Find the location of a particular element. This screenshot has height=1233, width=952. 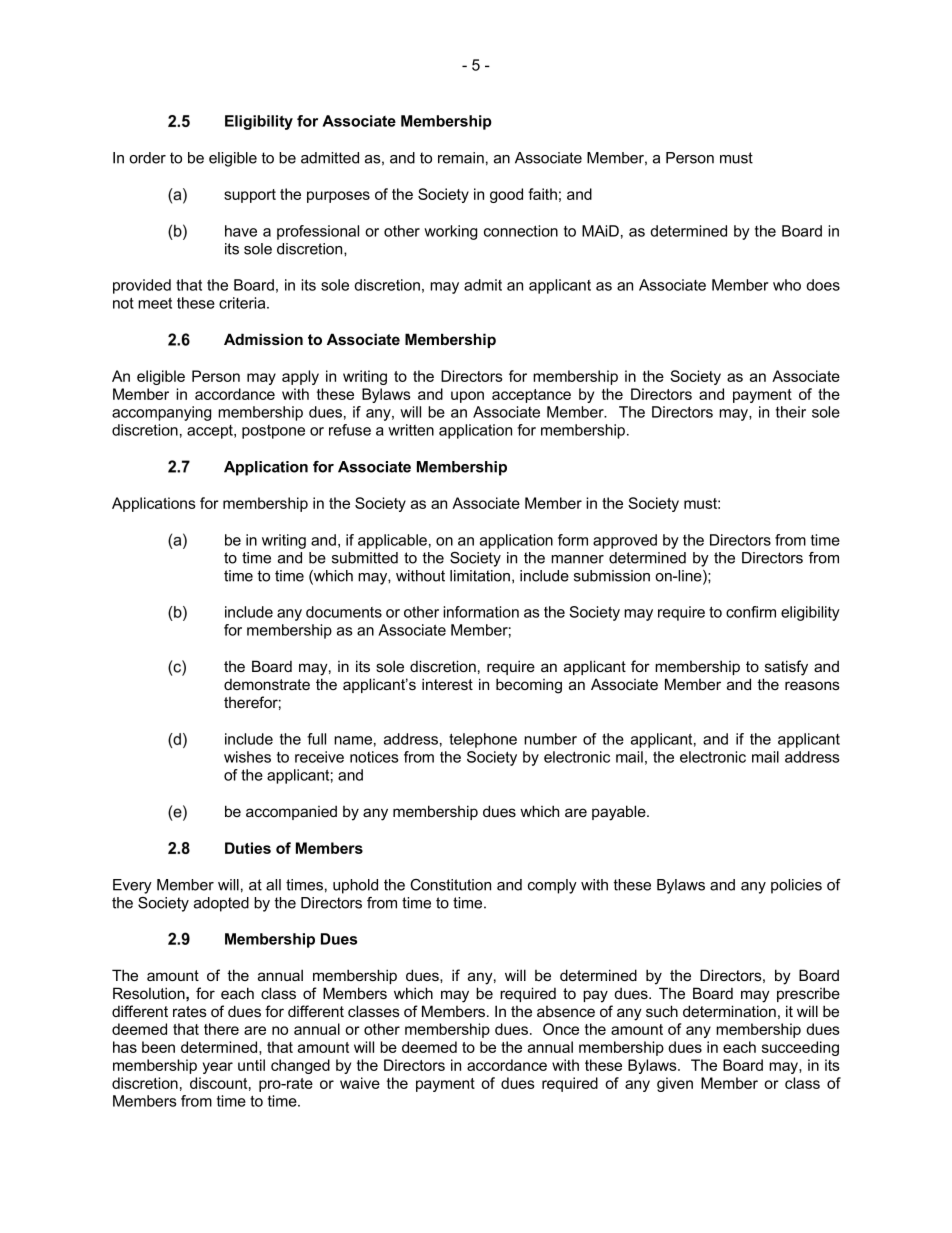

upon is located at coordinates (467, 397).
